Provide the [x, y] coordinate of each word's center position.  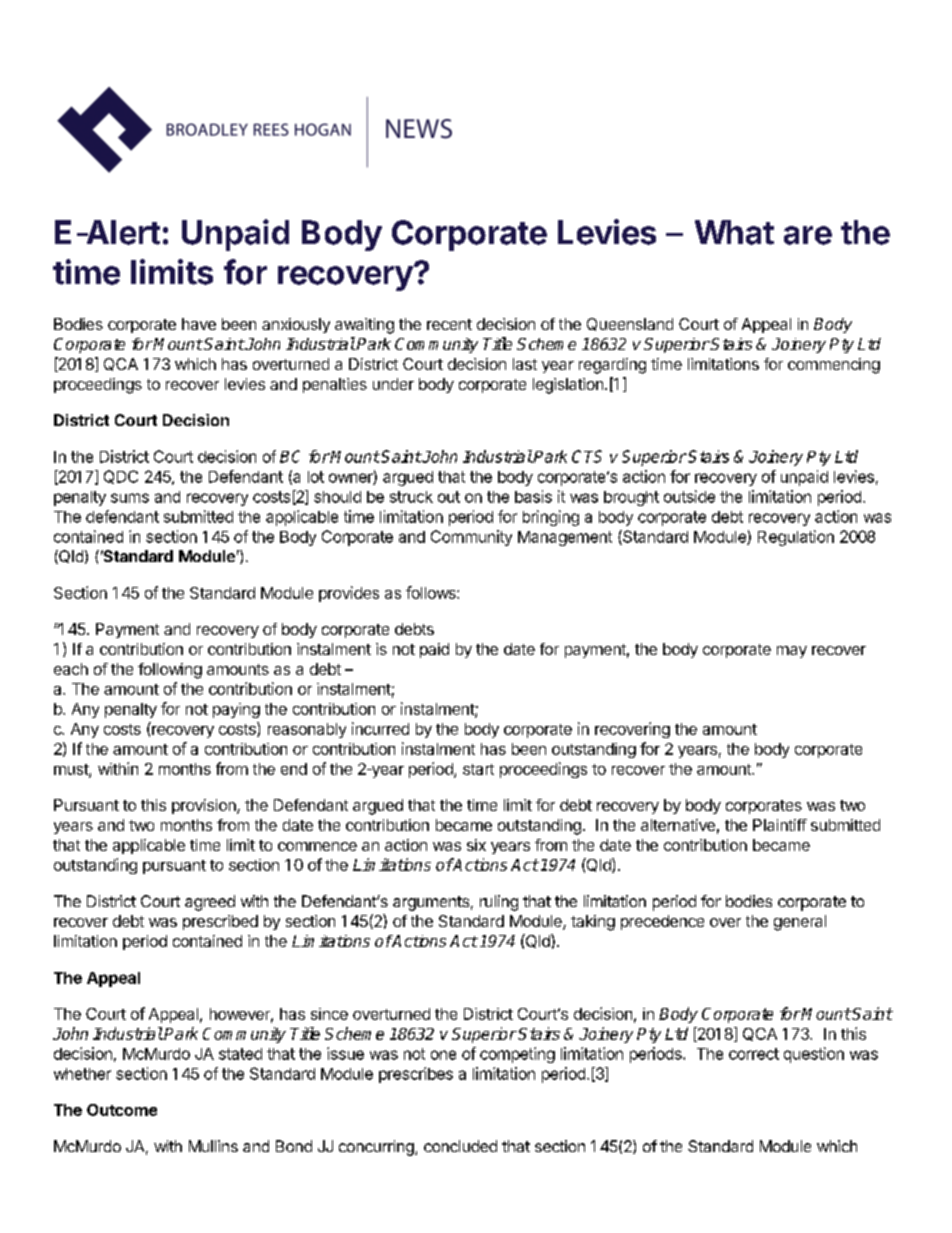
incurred [380, 728]
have [199, 324]
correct [754, 1054]
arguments [431, 903]
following [170, 671]
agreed [210, 903]
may [792, 652]
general [800, 923]
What [734, 232]
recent [449, 324]
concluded [460, 1146]
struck [411, 497]
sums [130, 498]
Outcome [122, 1110]
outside [689, 496]
